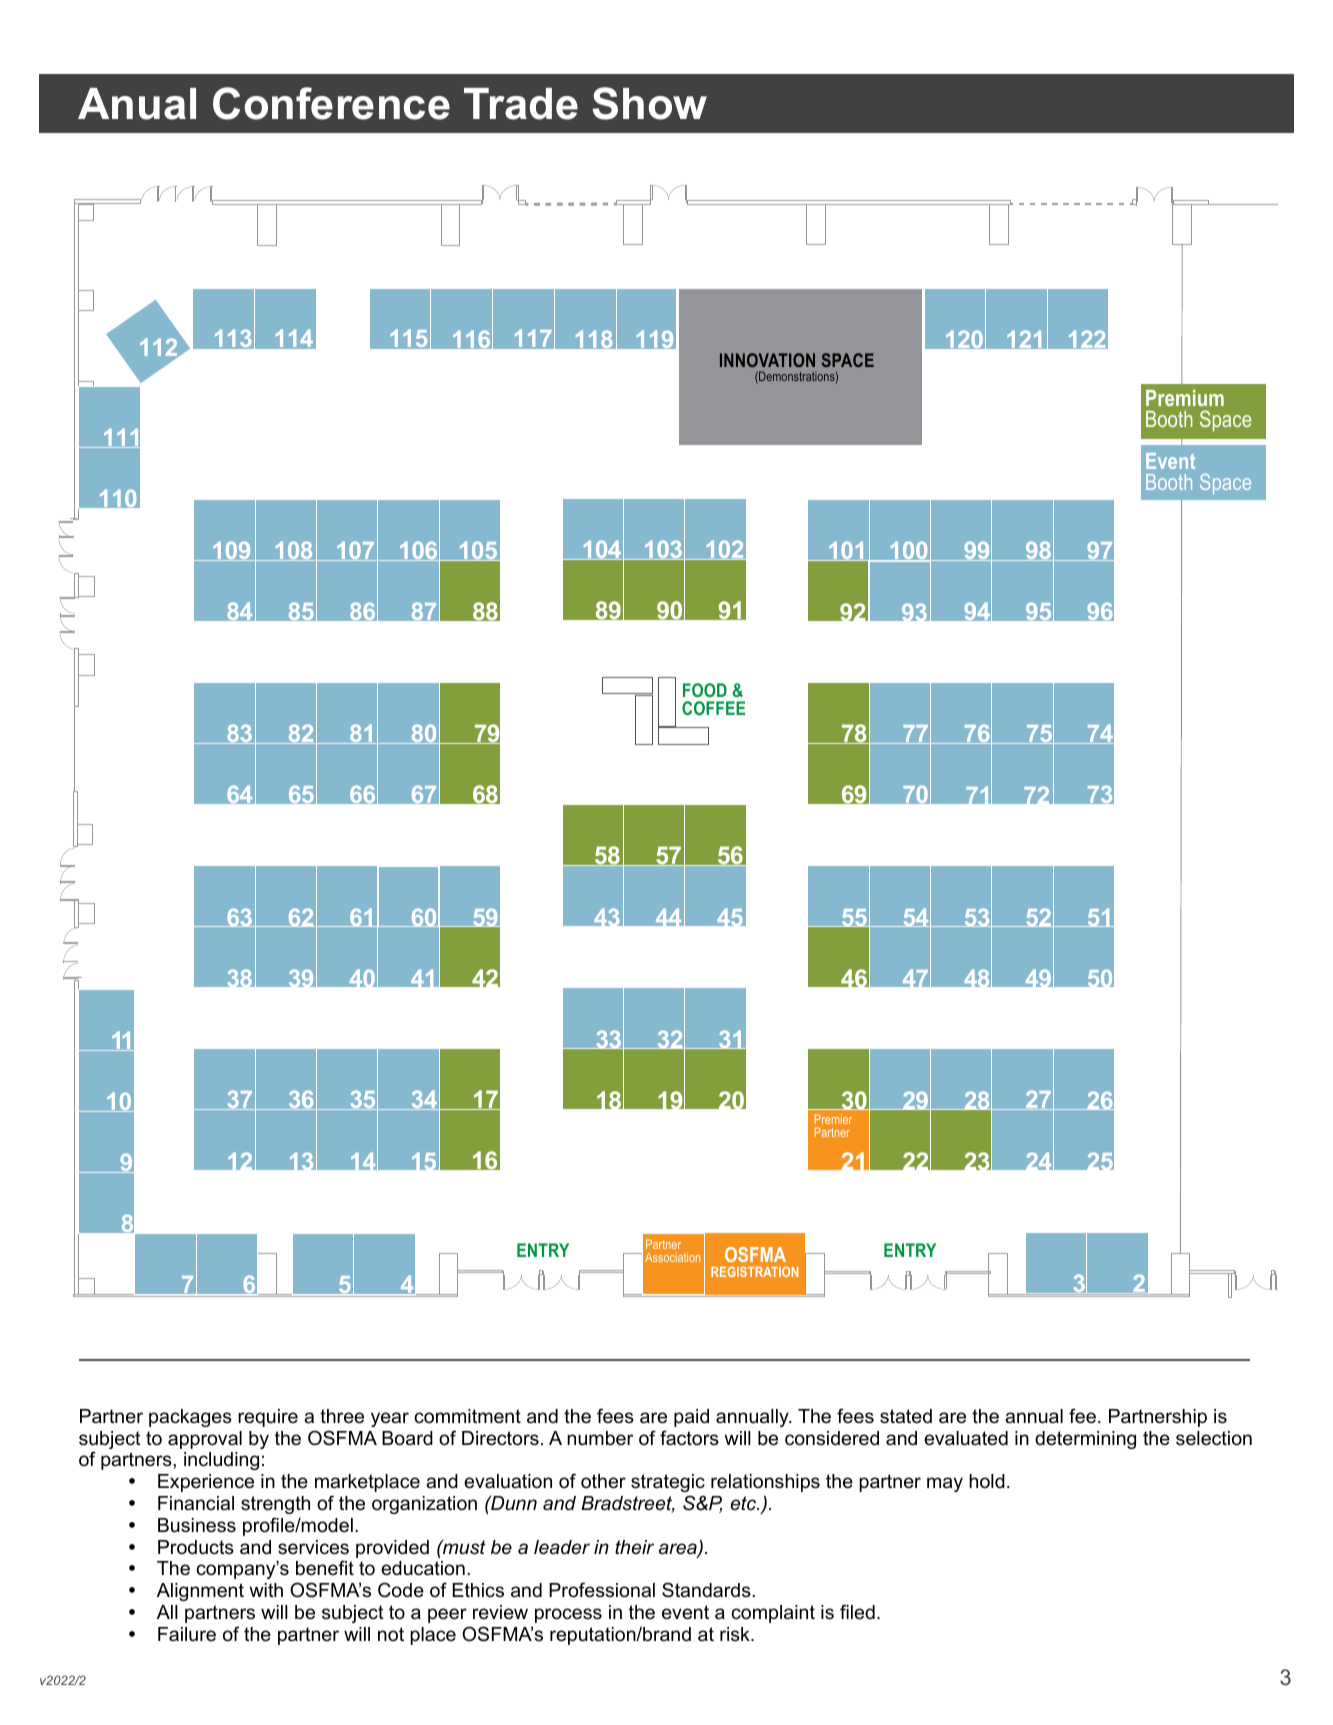  What do you see at coordinates (833, 1119) in the document?
I see `Premier` at bounding box center [833, 1119].
